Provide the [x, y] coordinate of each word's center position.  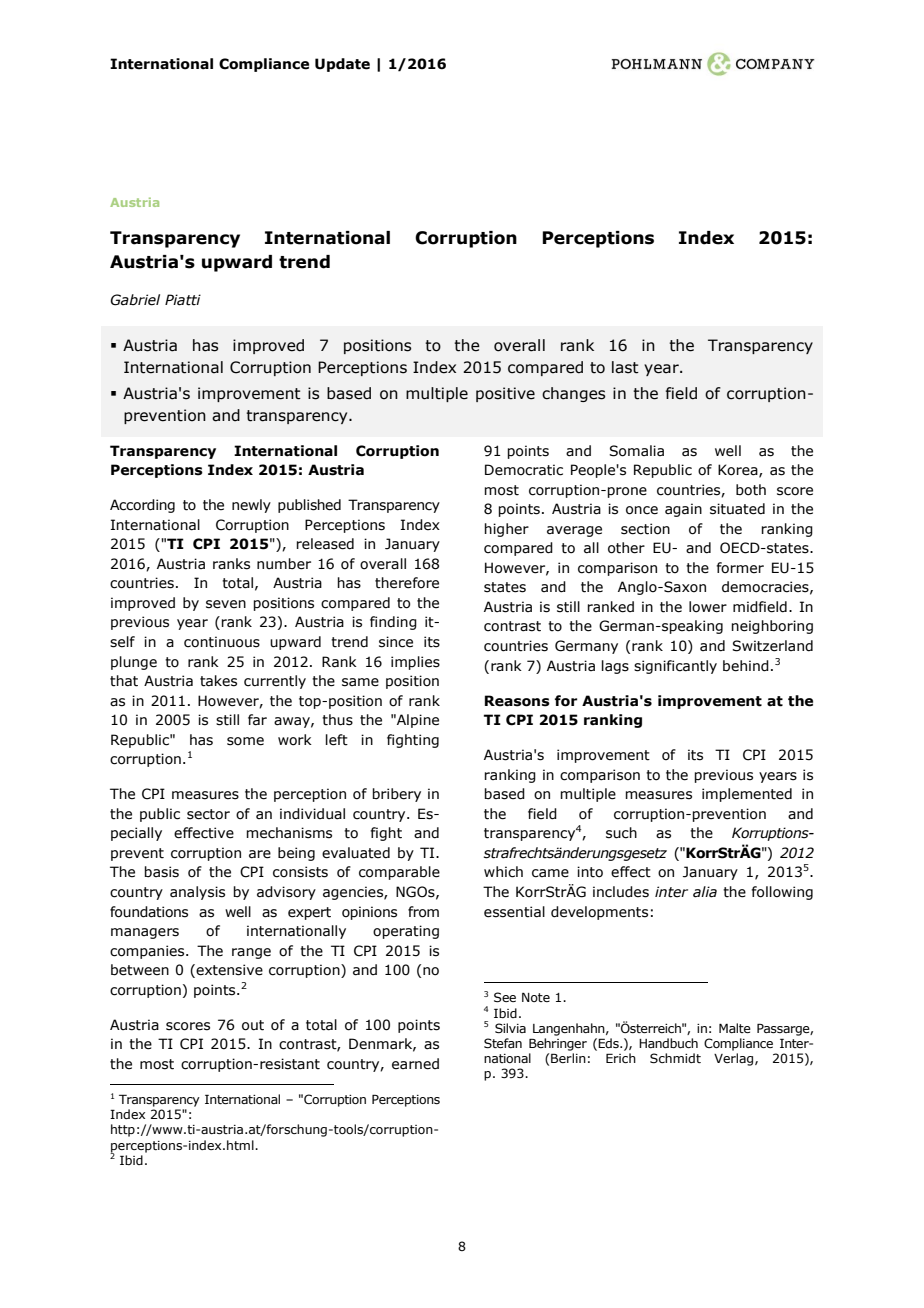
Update [342, 65]
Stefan [503, 1043]
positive [505, 394]
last [625, 367]
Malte [735, 1028]
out [253, 1025]
